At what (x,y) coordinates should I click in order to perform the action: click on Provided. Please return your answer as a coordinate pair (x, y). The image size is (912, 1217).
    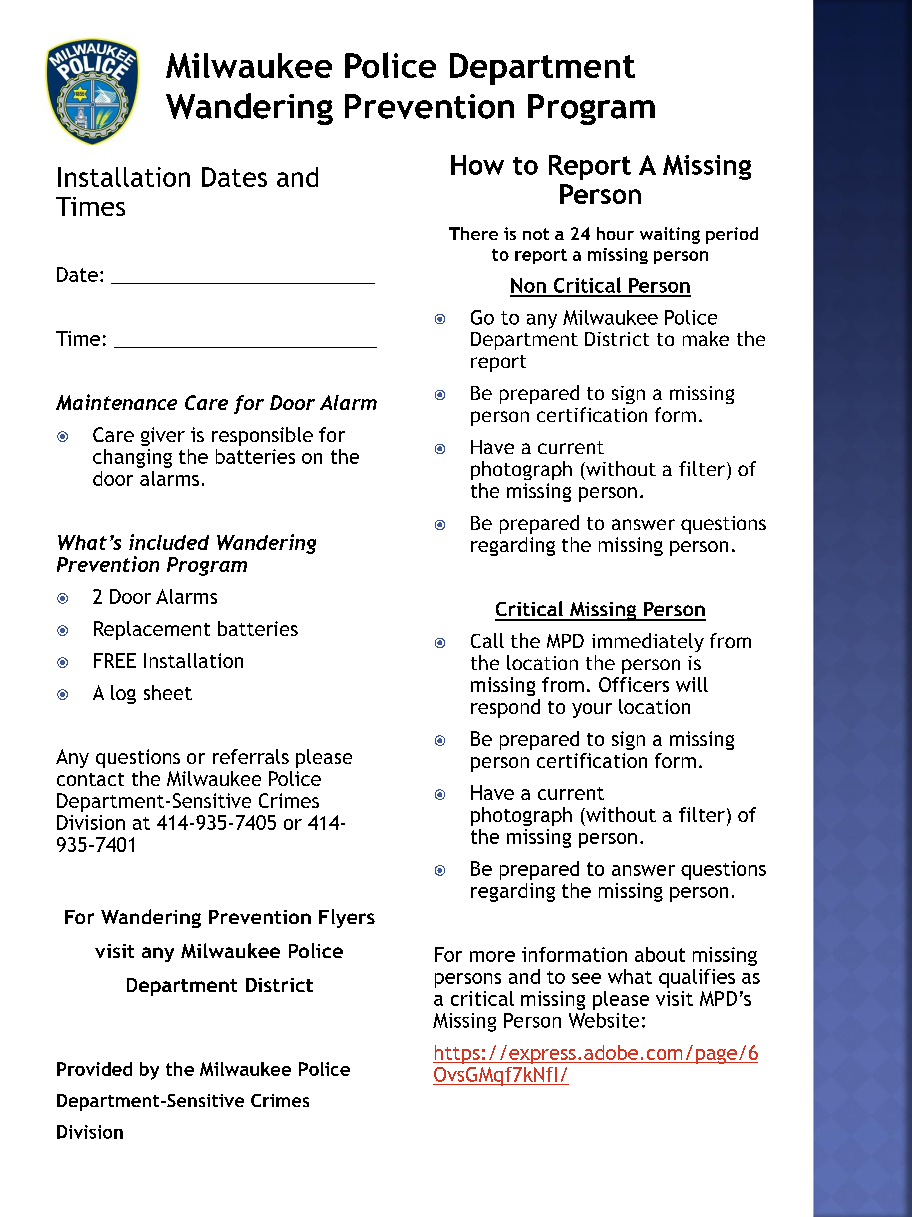
    Looking at the image, I should click on (94, 1069).
